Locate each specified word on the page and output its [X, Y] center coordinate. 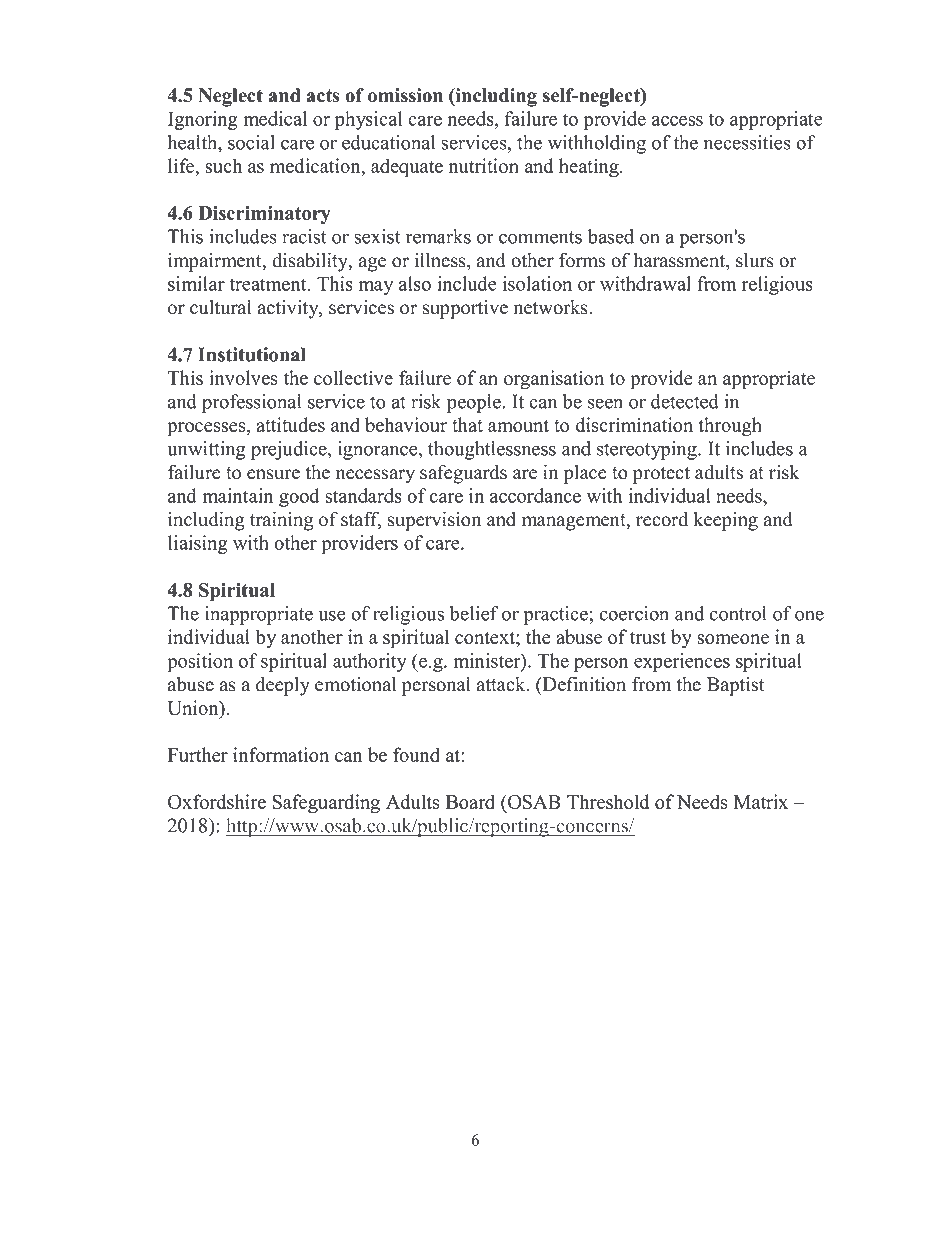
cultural [221, 307]
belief [474, 613]
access [677, 121]
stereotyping [648, 450]
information [281, 754]
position [200, 662]
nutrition [483, 165]
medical [275, 118]
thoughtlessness [492, 450]
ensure [273, 474]
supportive [465, 309]
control [738, 613]
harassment [681, 261]
